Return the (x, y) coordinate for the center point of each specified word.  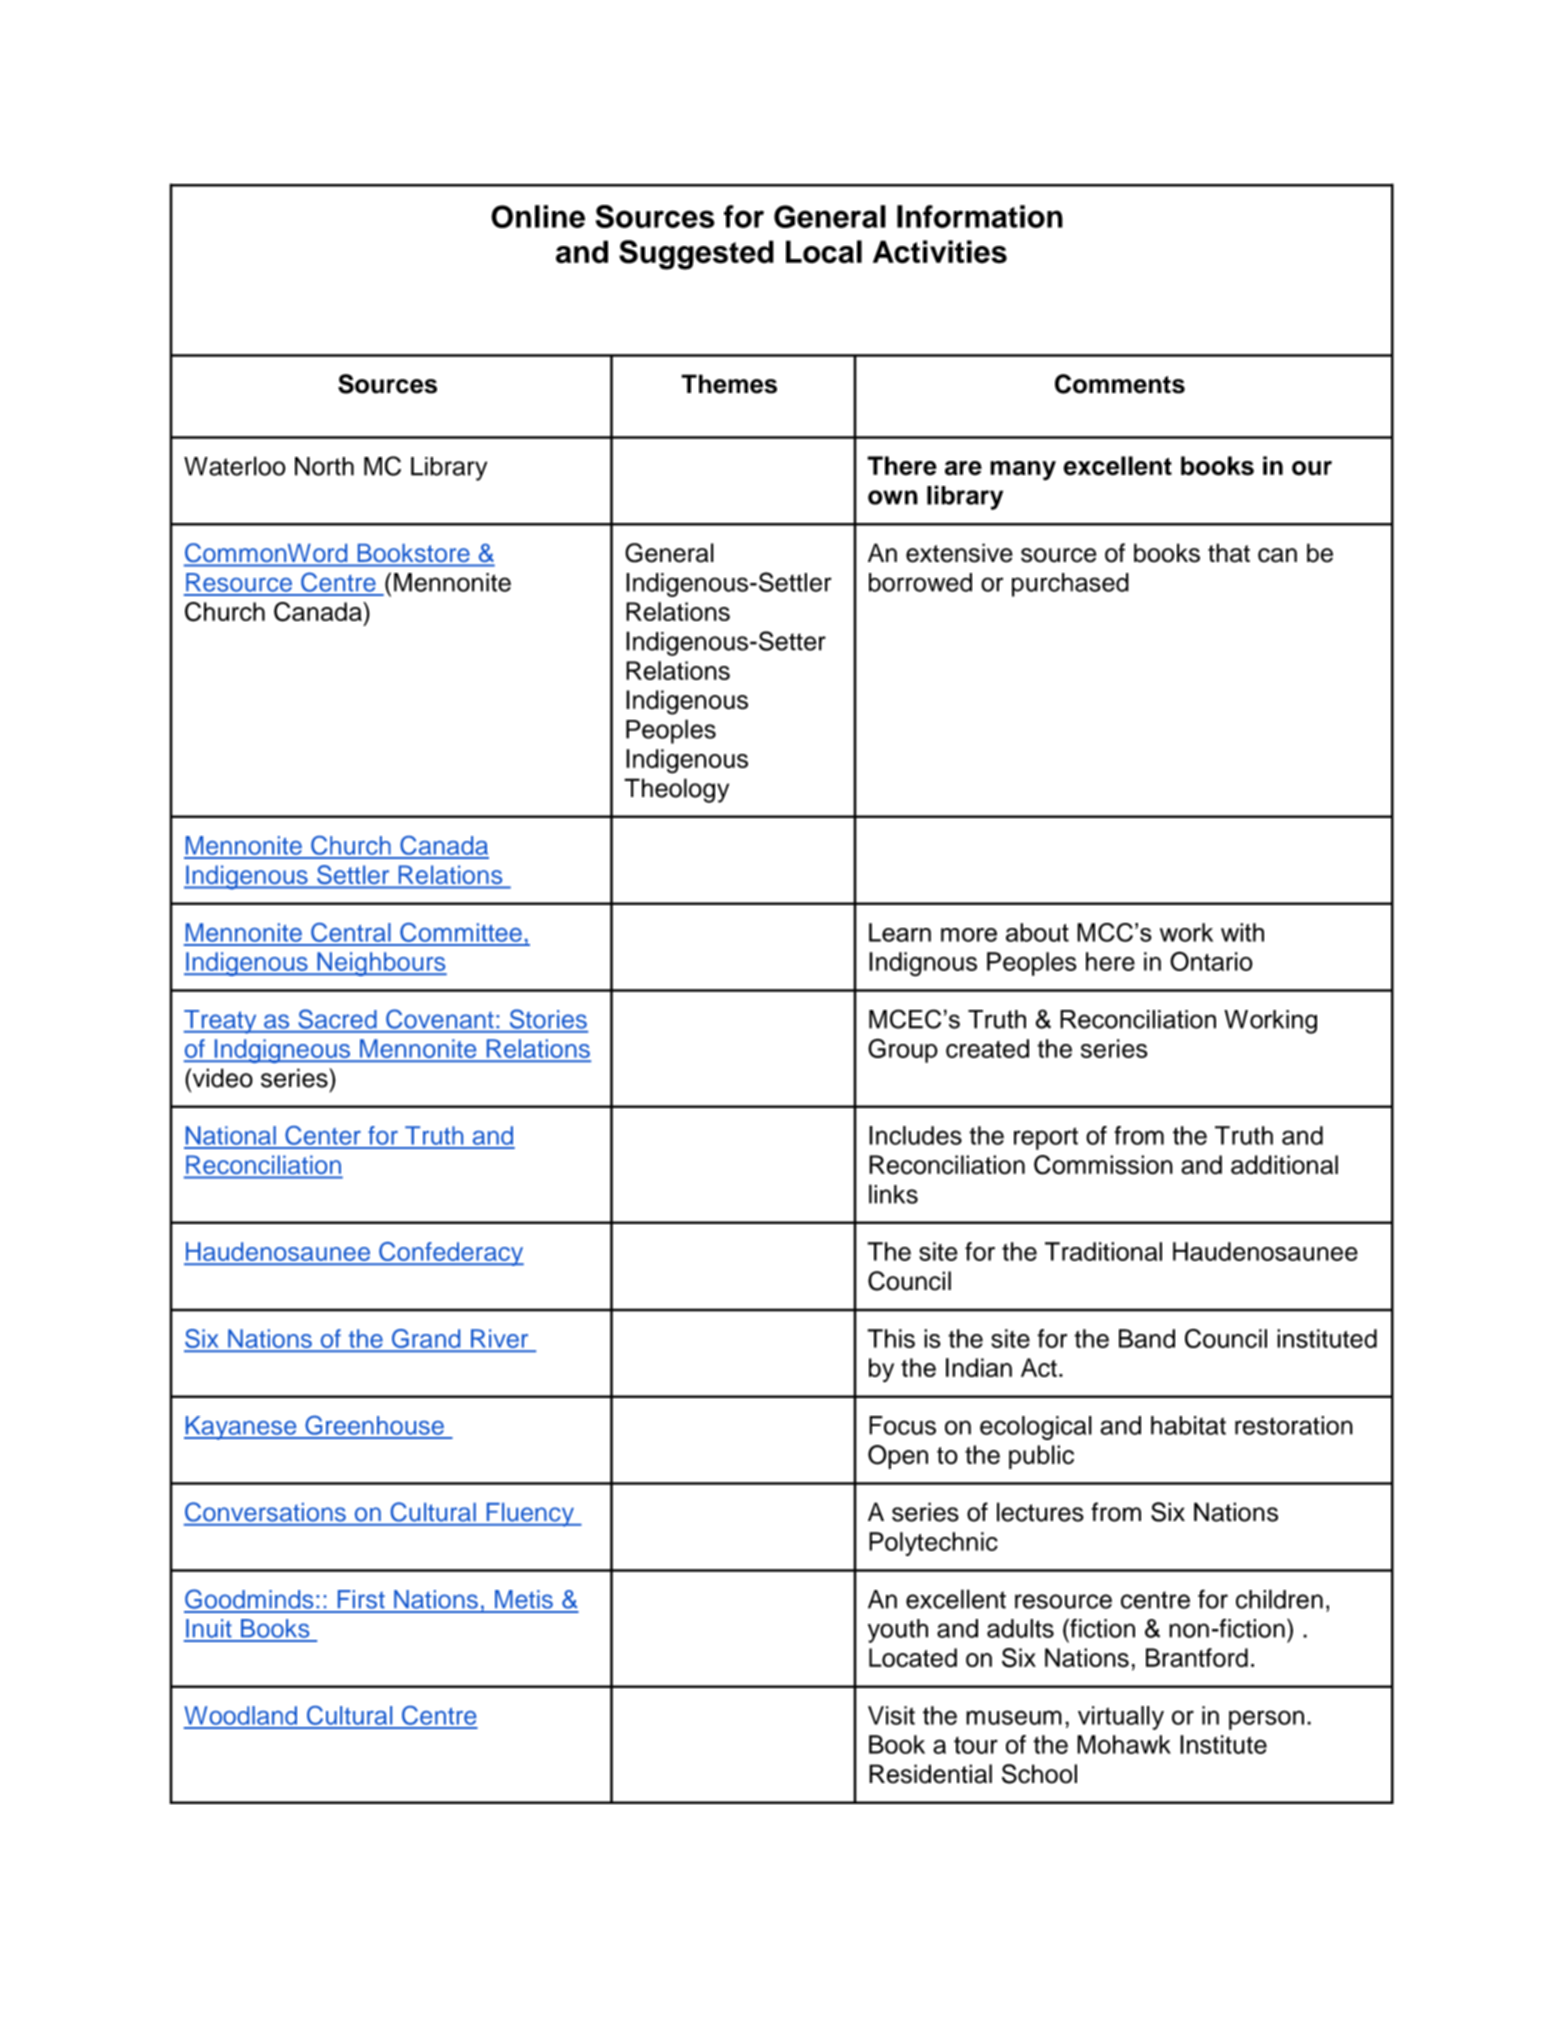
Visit (891, 1715)
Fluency (530, 1515)
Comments (1120, 384)
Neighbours (381, 964)
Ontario (1211, 961)
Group (903, 1050)
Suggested (696, 255)
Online (538, 216)
